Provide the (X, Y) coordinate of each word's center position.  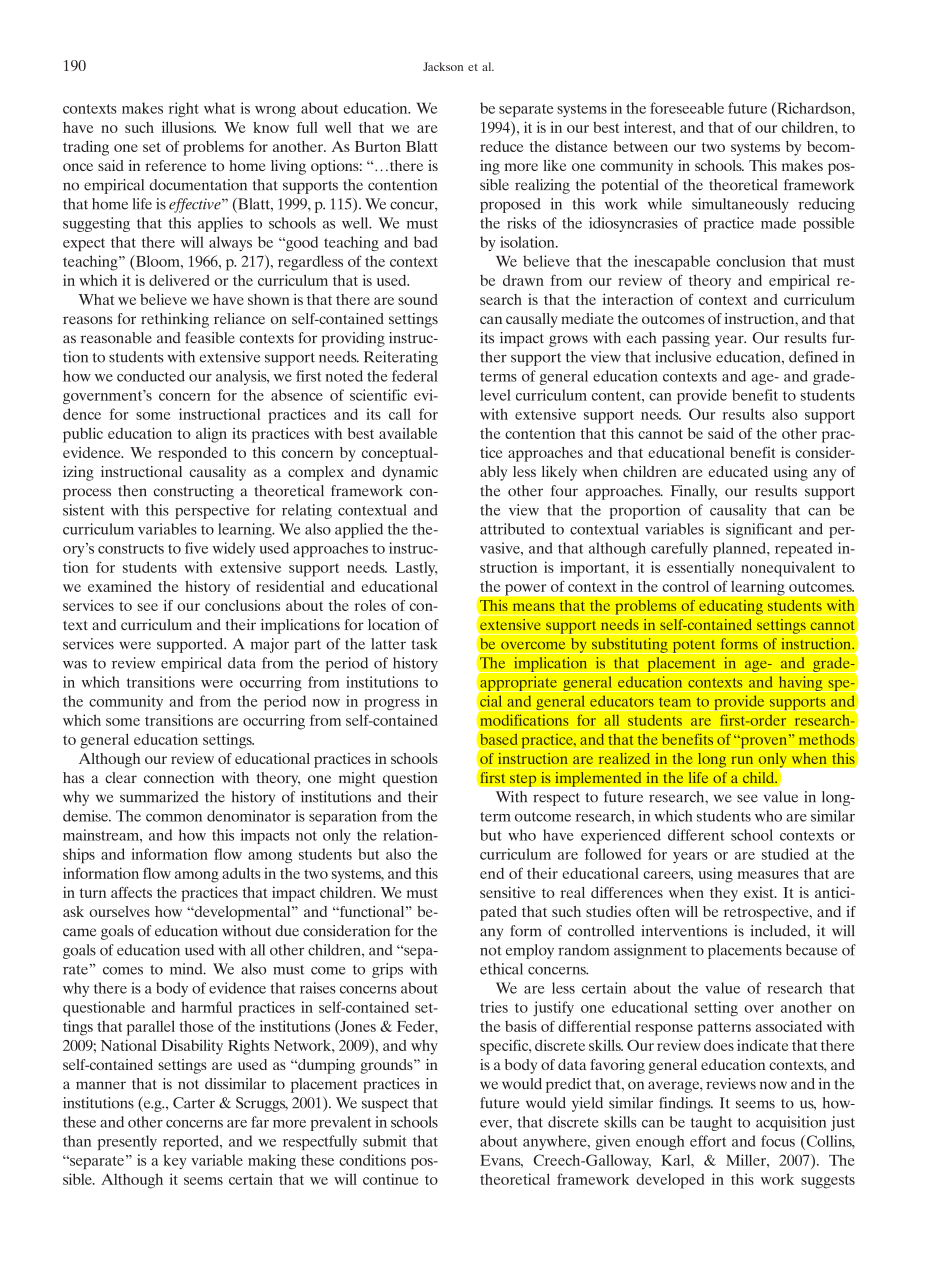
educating (731, 607)
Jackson (443, 66)
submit (385, 1141)
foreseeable (687, 108)
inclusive (683, 357)
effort (708, 1141)
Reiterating (401, 358)
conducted (151, 376)
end (492, 873)
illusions (189, 127)
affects (131, 892)
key (175, 1161)
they (724, 894)
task (424, 644)
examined (120, 586)
